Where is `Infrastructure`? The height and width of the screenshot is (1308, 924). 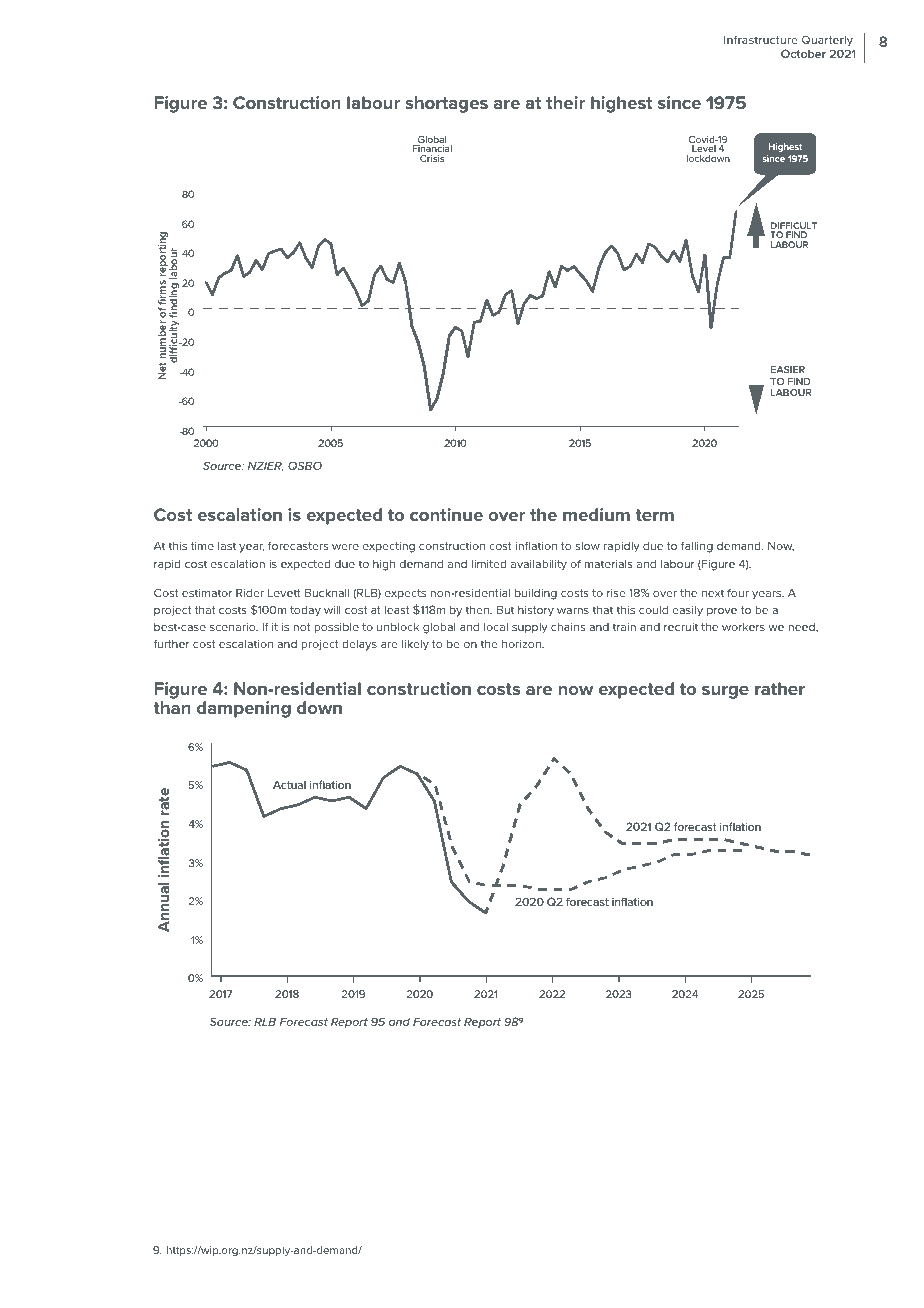
Infrastructure is located at coordinates (761, 39).
